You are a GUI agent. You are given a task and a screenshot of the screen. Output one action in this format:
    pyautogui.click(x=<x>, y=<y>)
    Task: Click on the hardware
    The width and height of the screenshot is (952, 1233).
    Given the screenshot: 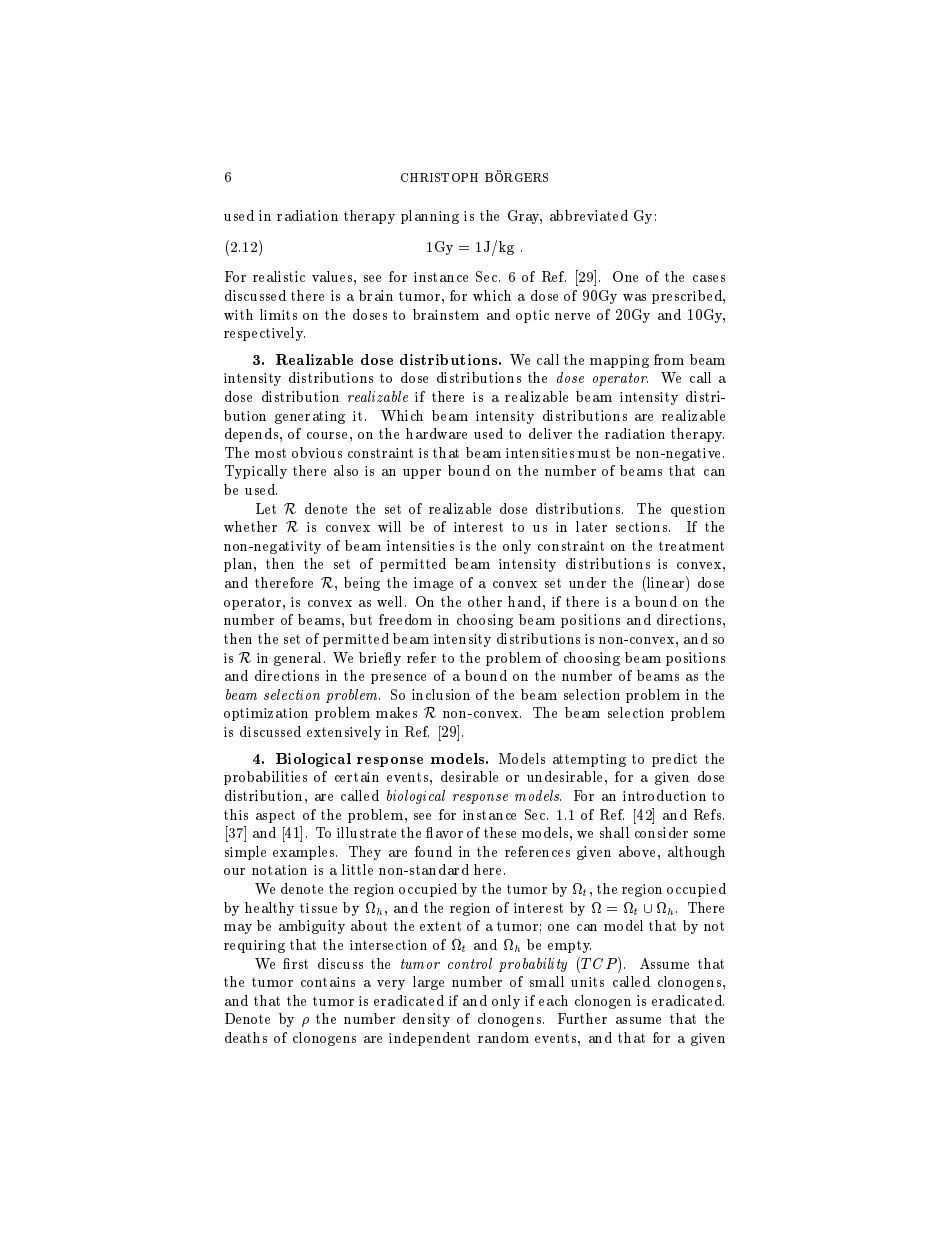 What is the action you would take?
    pyautogui.click(x=436, y=433)
